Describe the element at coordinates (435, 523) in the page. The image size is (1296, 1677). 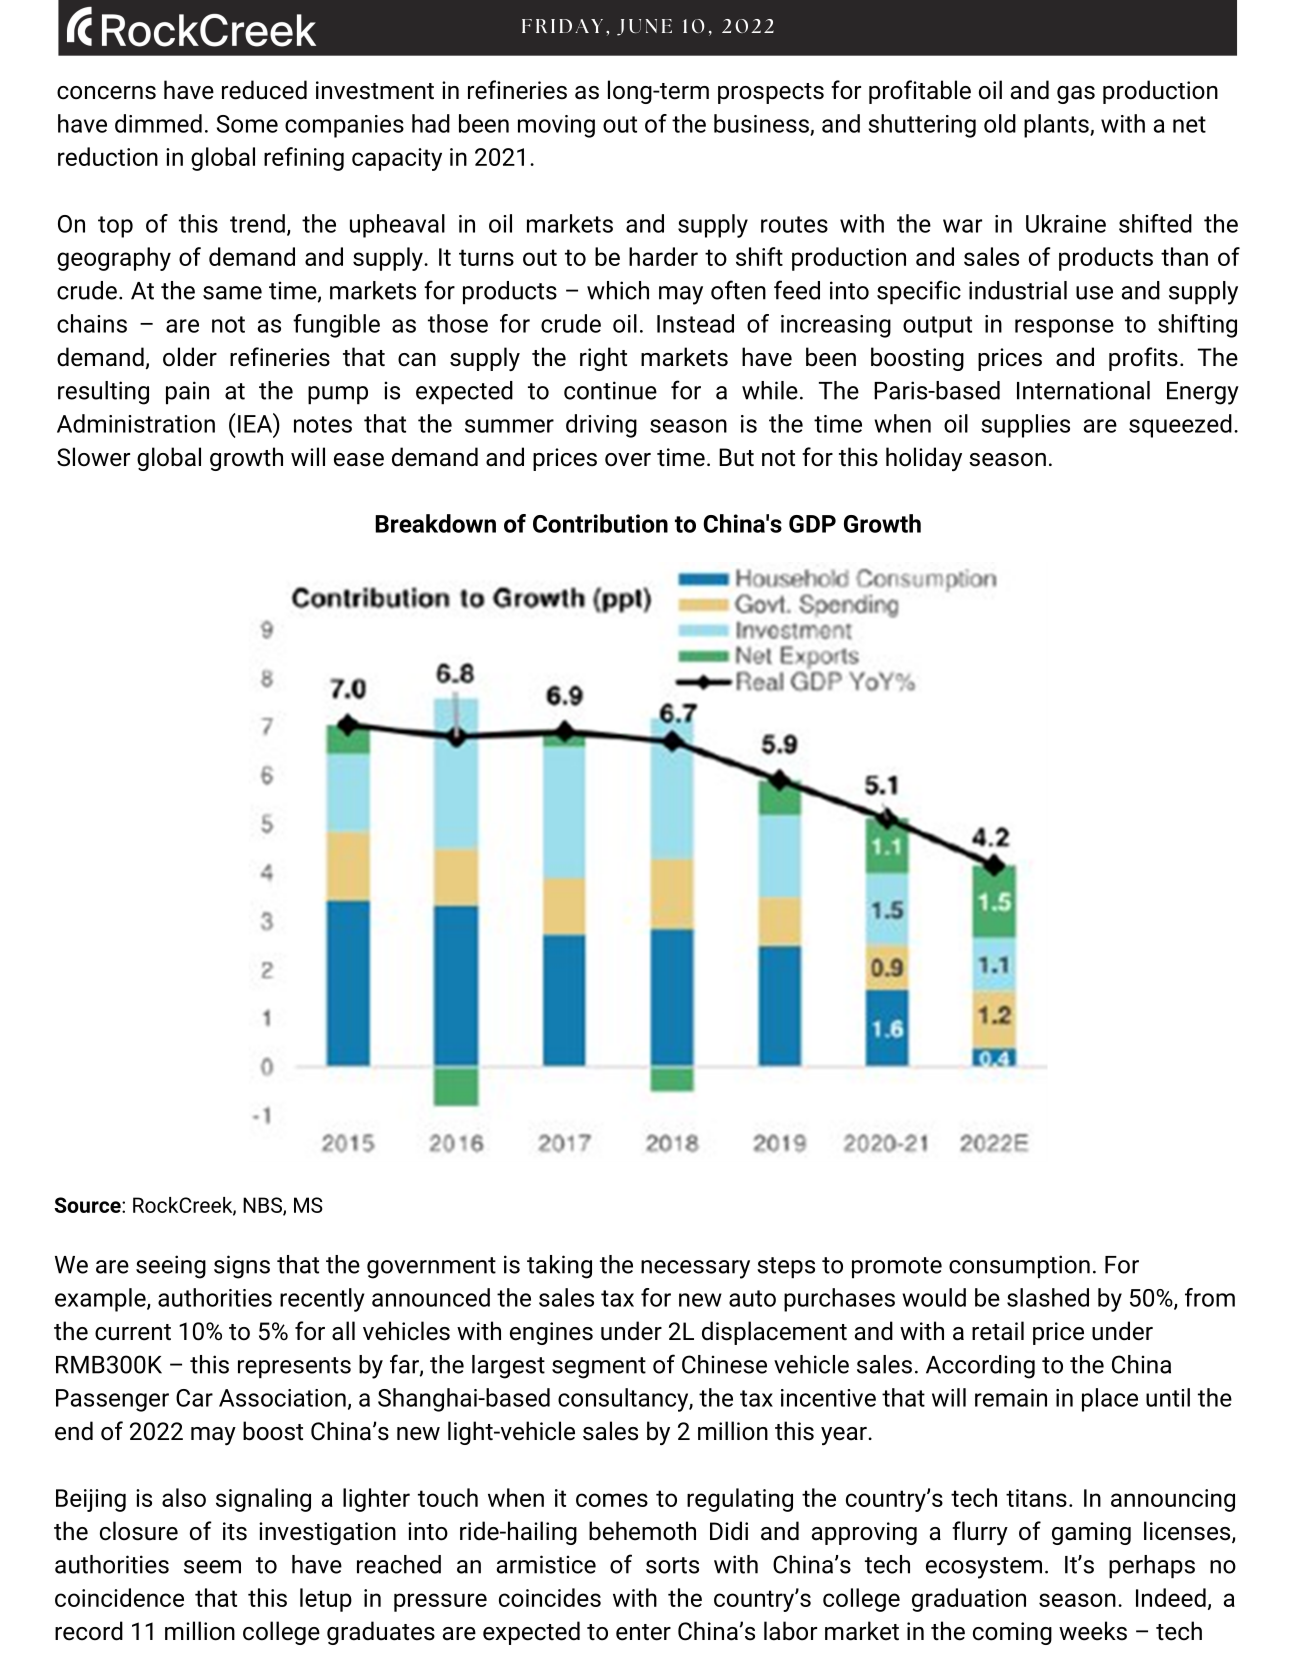
I see `Breakdown` at that location.
